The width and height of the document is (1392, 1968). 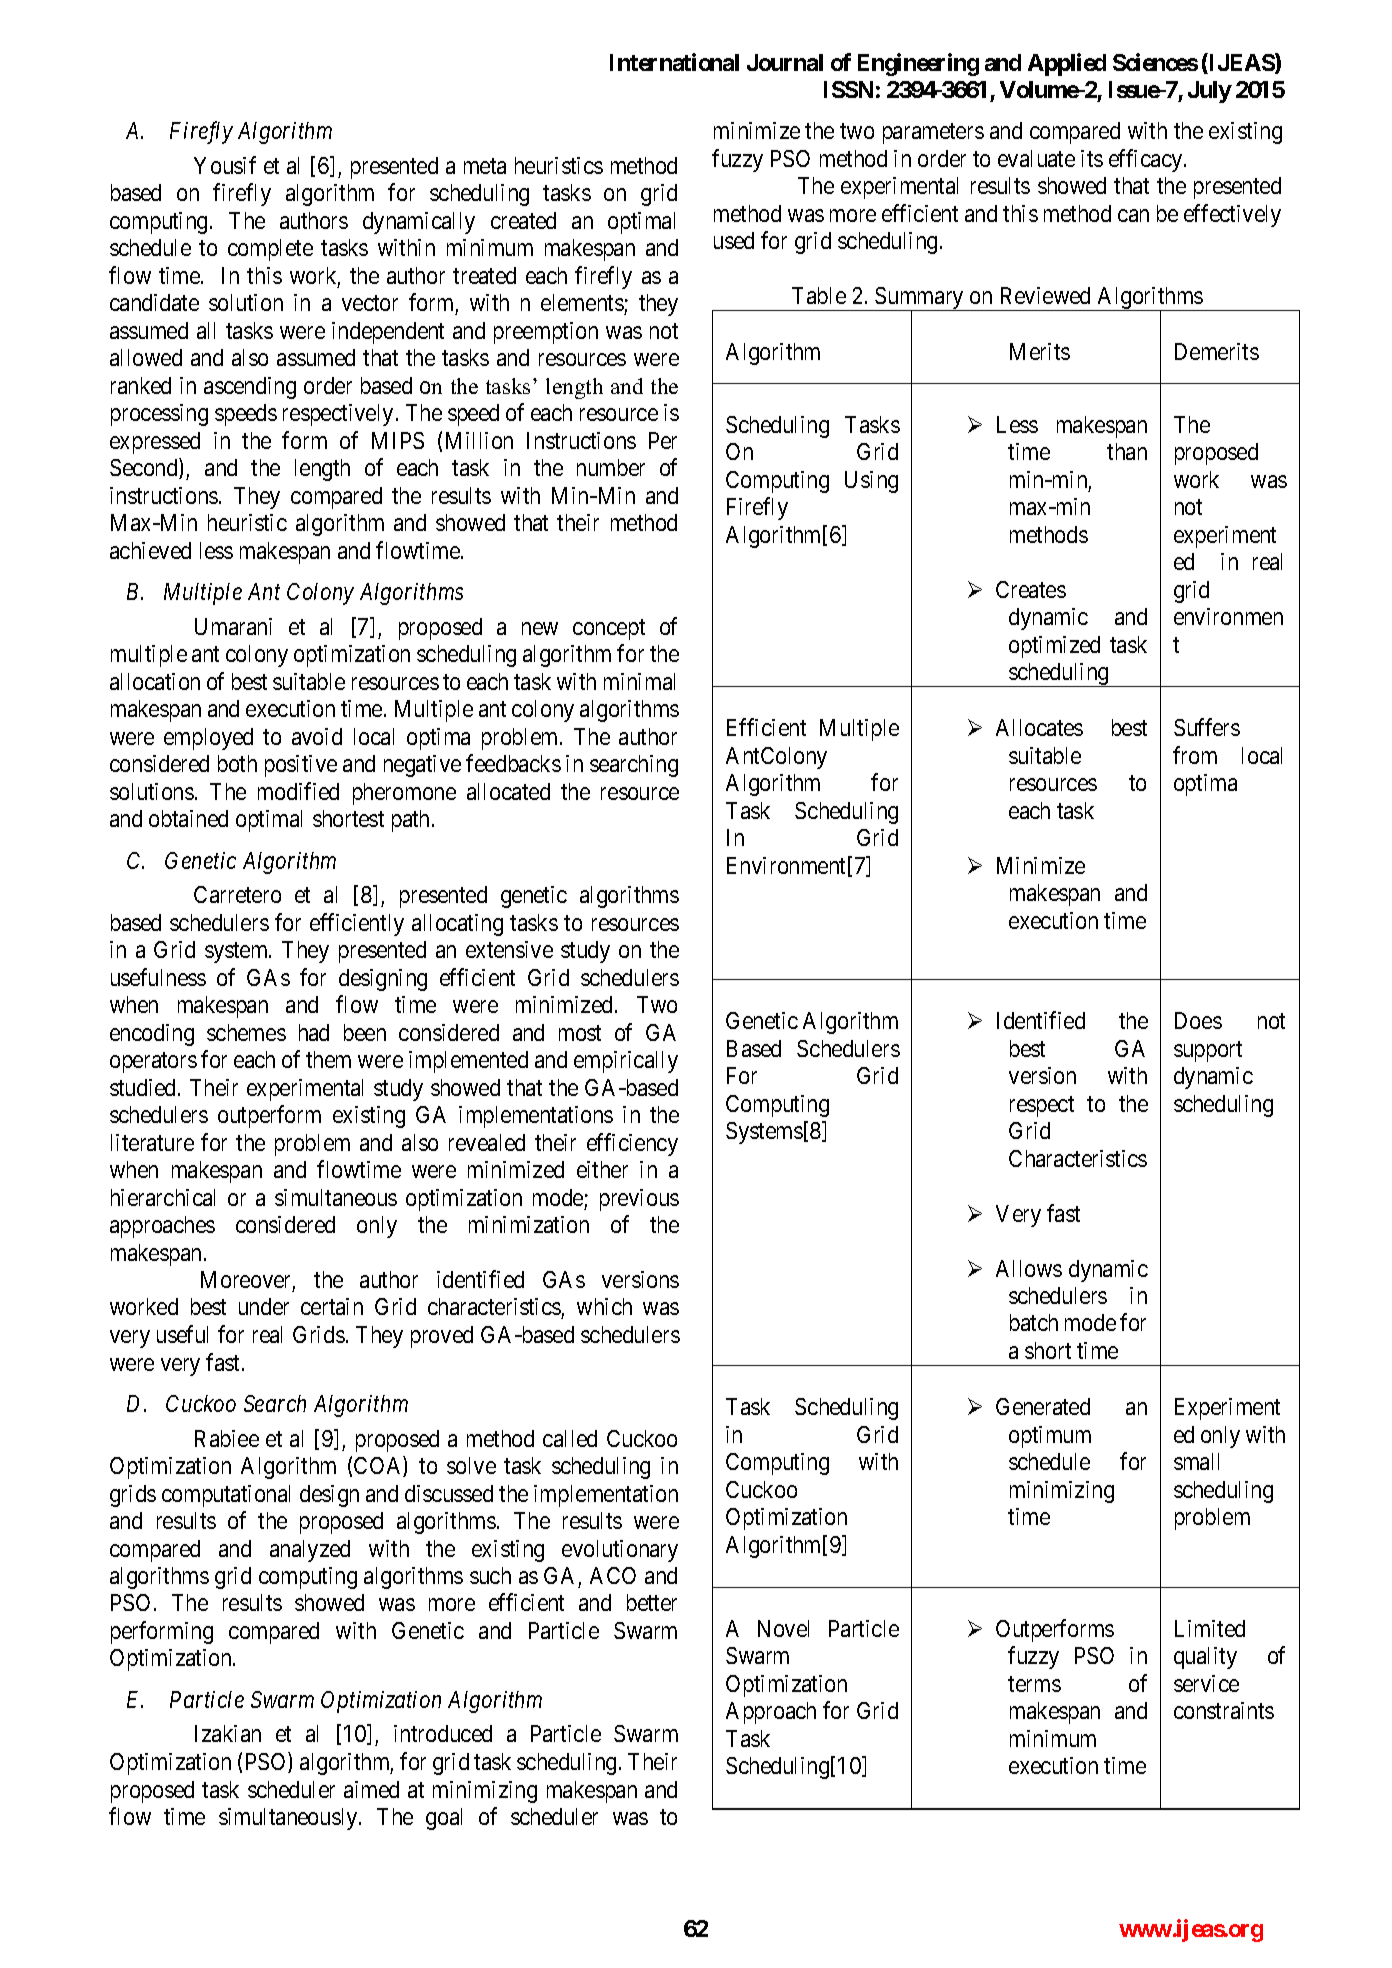 What do you see at coordinates (270, 250) in the document?
I see `complete` at bounding box center [270, 250].
